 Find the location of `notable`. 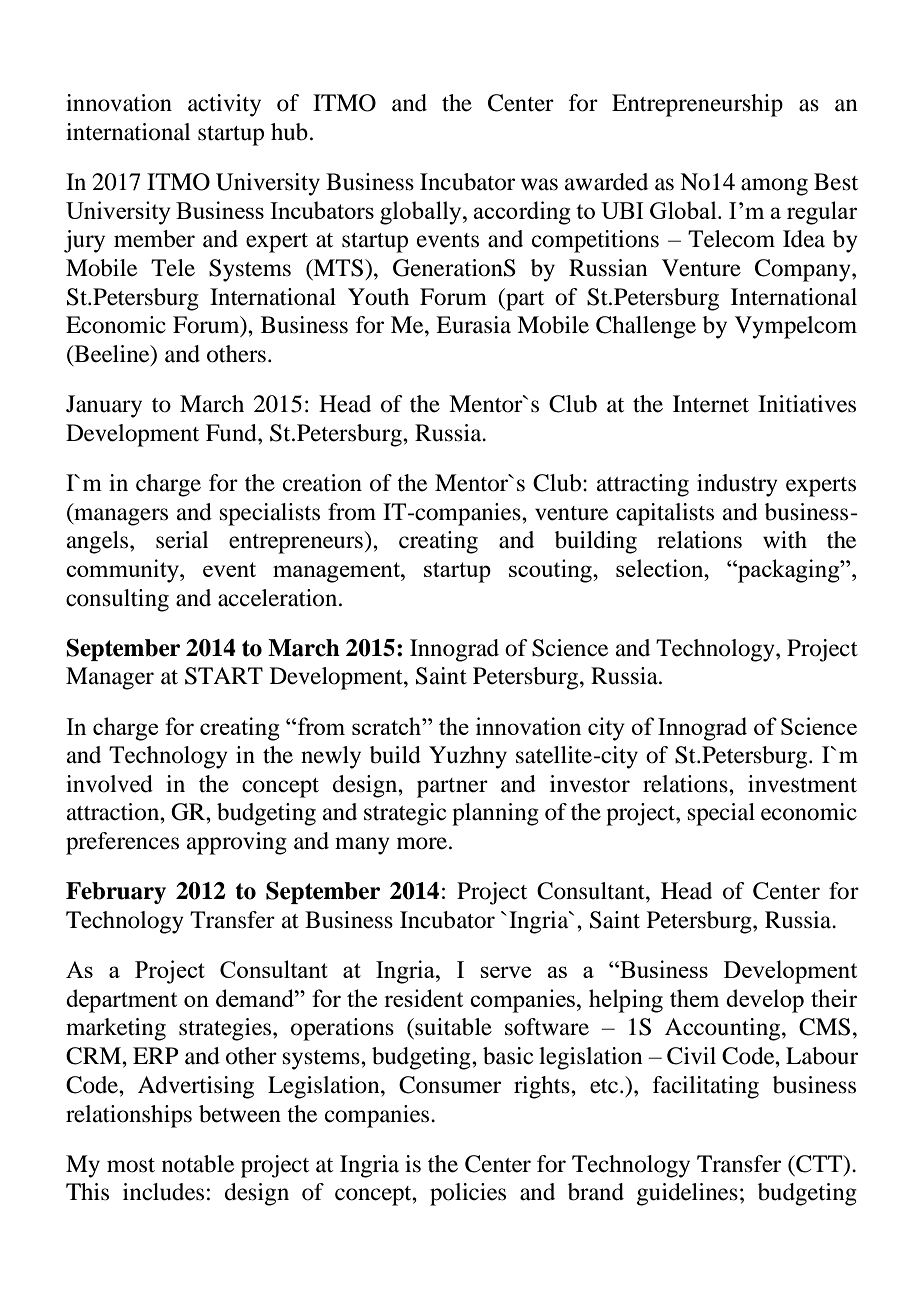

notable is located at coordinates (198, 1164).
